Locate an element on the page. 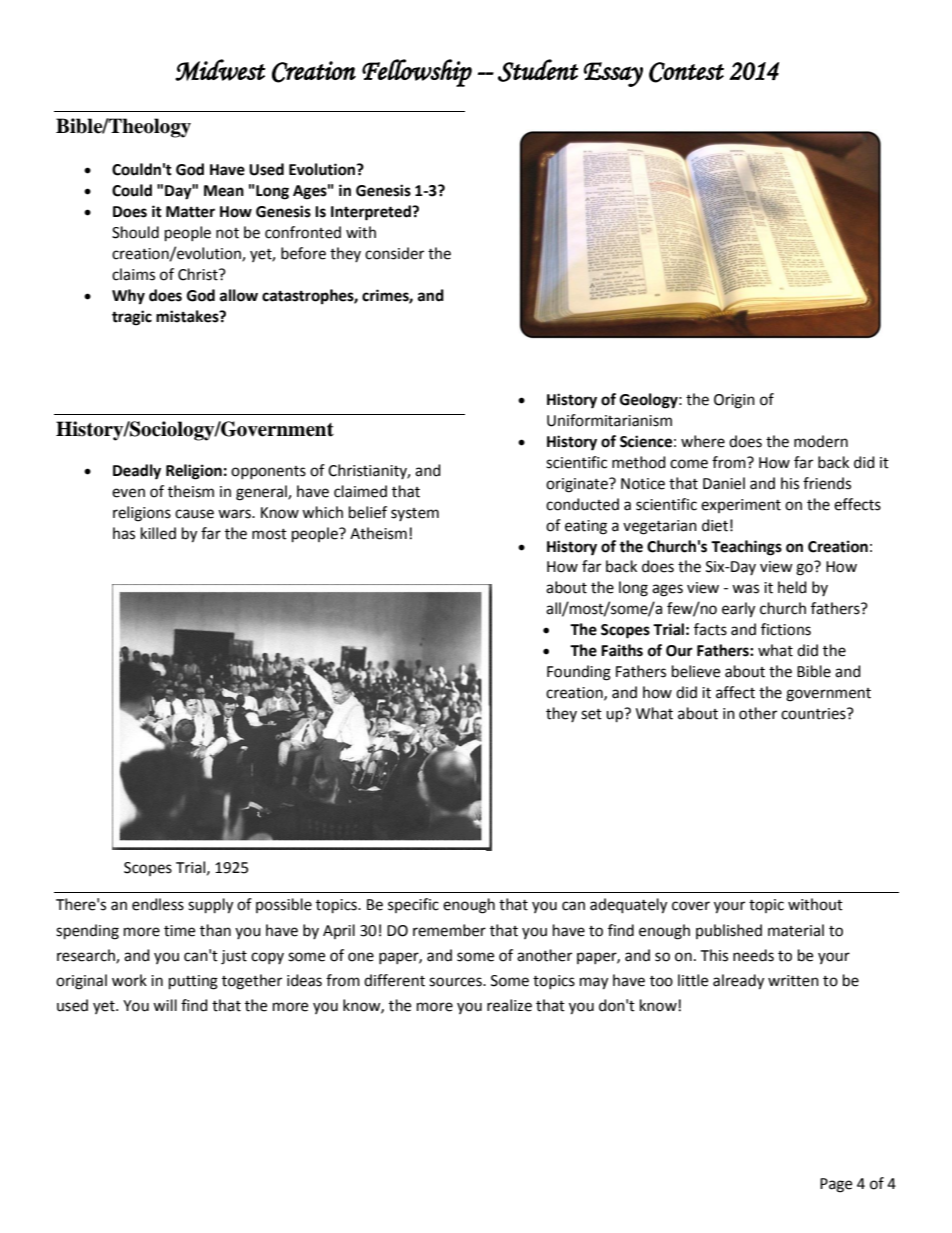 This image has height=1233, width=952. system is located at coordinates (415, 514).
